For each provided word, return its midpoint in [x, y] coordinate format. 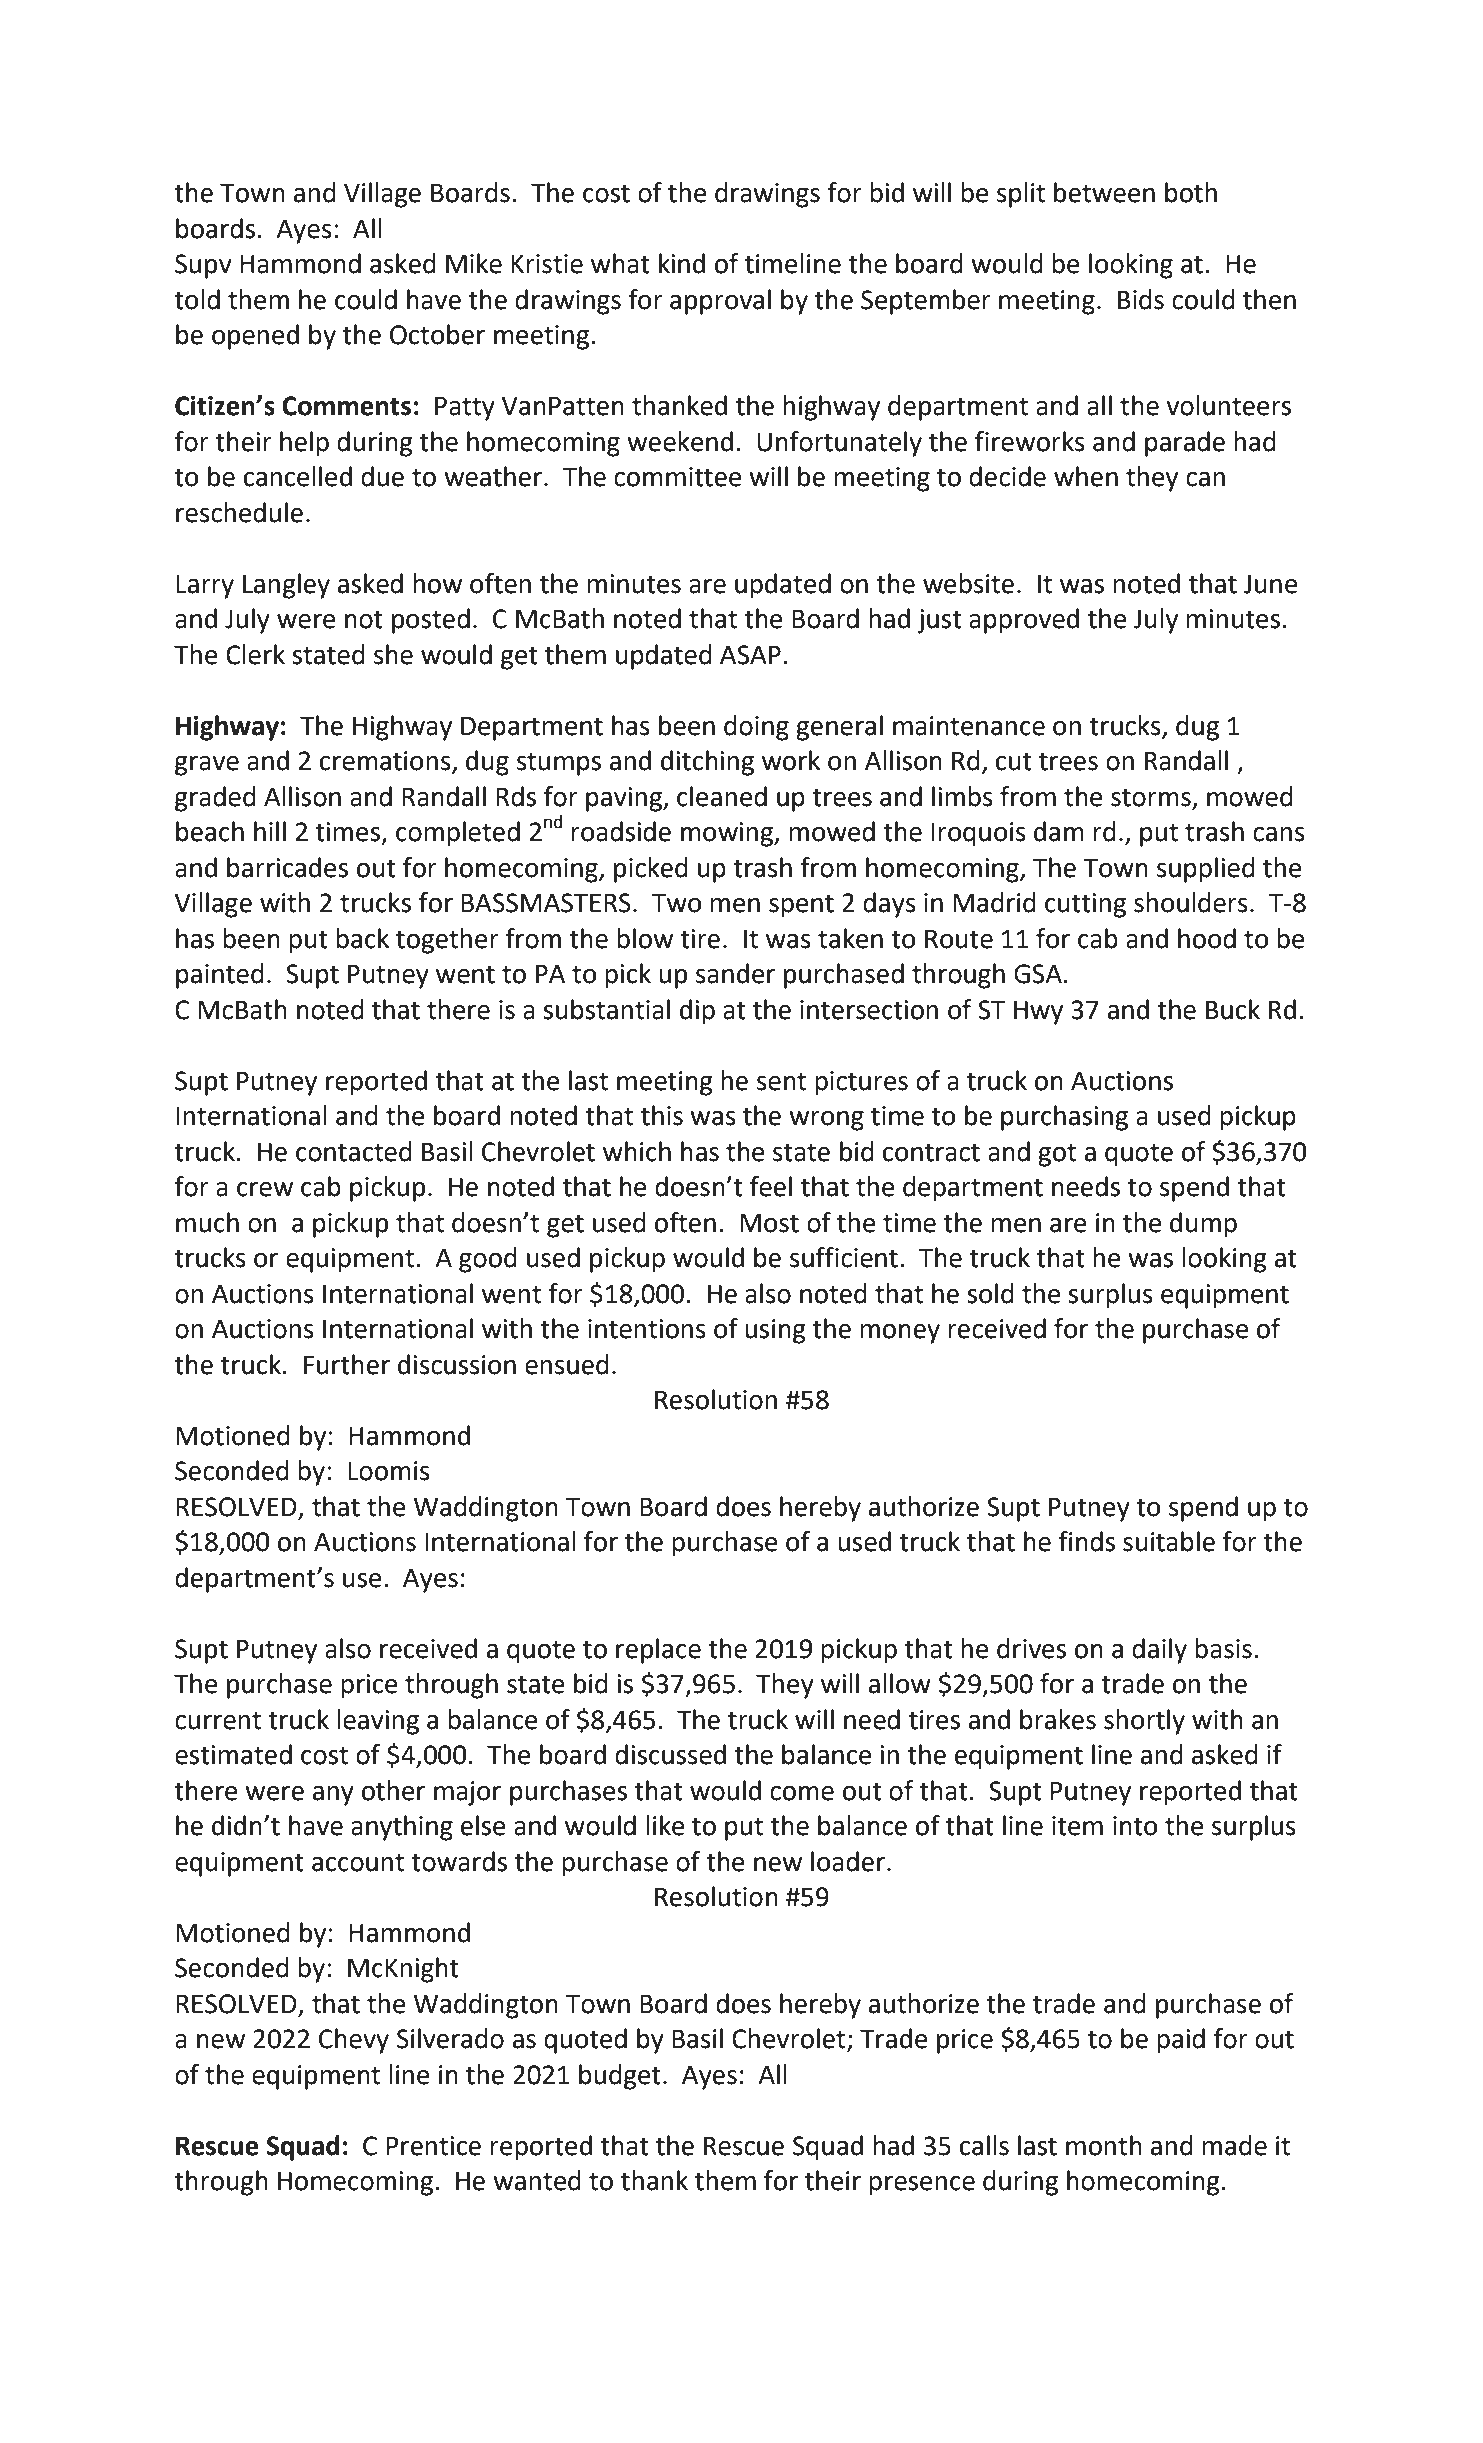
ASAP [750, 655]
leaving [378, 1722]
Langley [286, 586]
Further [347, 1364]
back [362, 938]
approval [720, 302]
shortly [1144, 1722]
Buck [1233, 1009]
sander [735, 973]
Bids [1141, 299]
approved [1024, 621]
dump [1203, 1225]
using [775, 1331]
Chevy [354, 2041]
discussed [670, 1754]
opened [255, 337]
